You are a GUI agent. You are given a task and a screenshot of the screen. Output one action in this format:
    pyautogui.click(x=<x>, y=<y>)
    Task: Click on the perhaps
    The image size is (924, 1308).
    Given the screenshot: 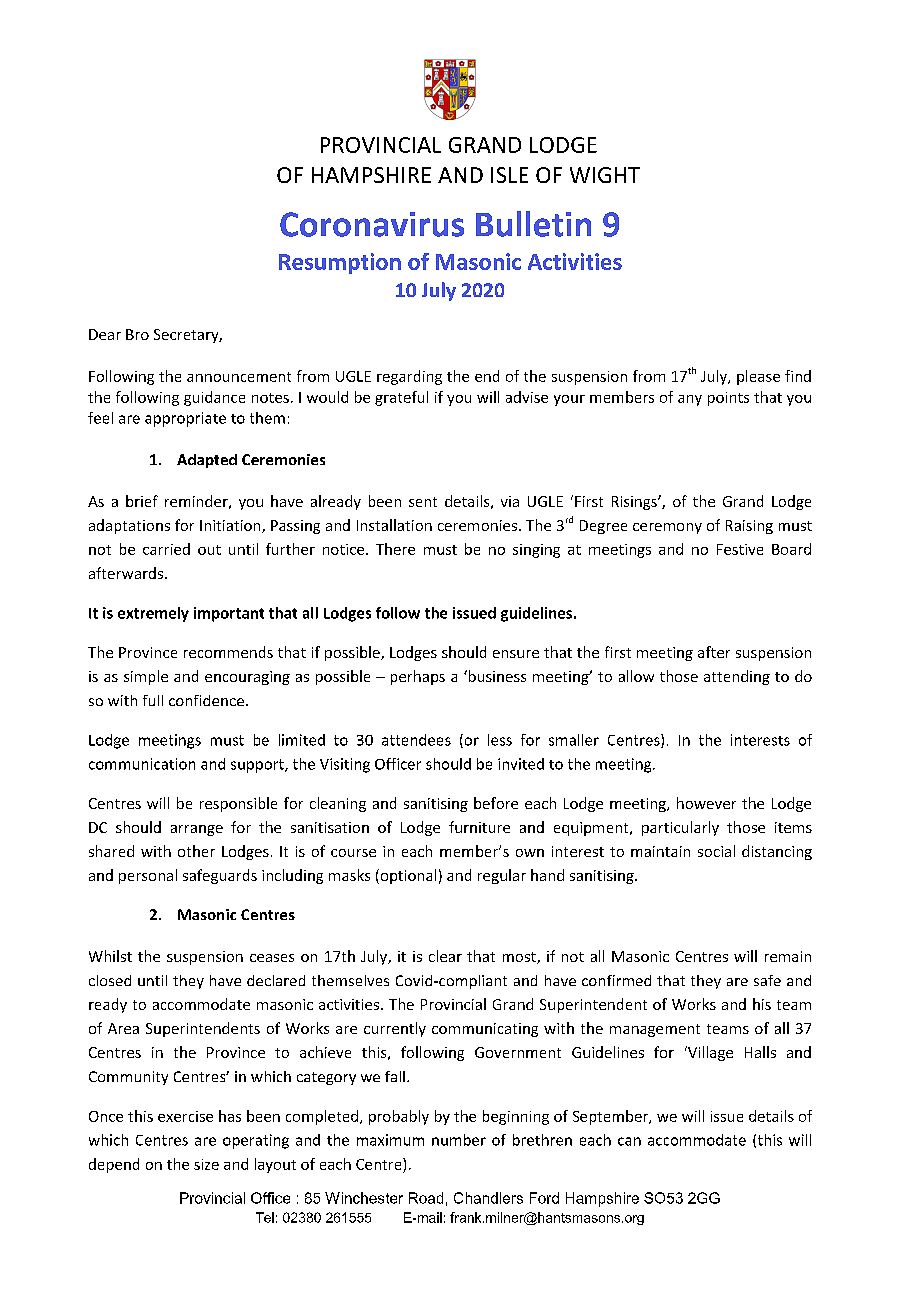 What is the action you would take?
    pyautogui.click(x=418, y=677)
